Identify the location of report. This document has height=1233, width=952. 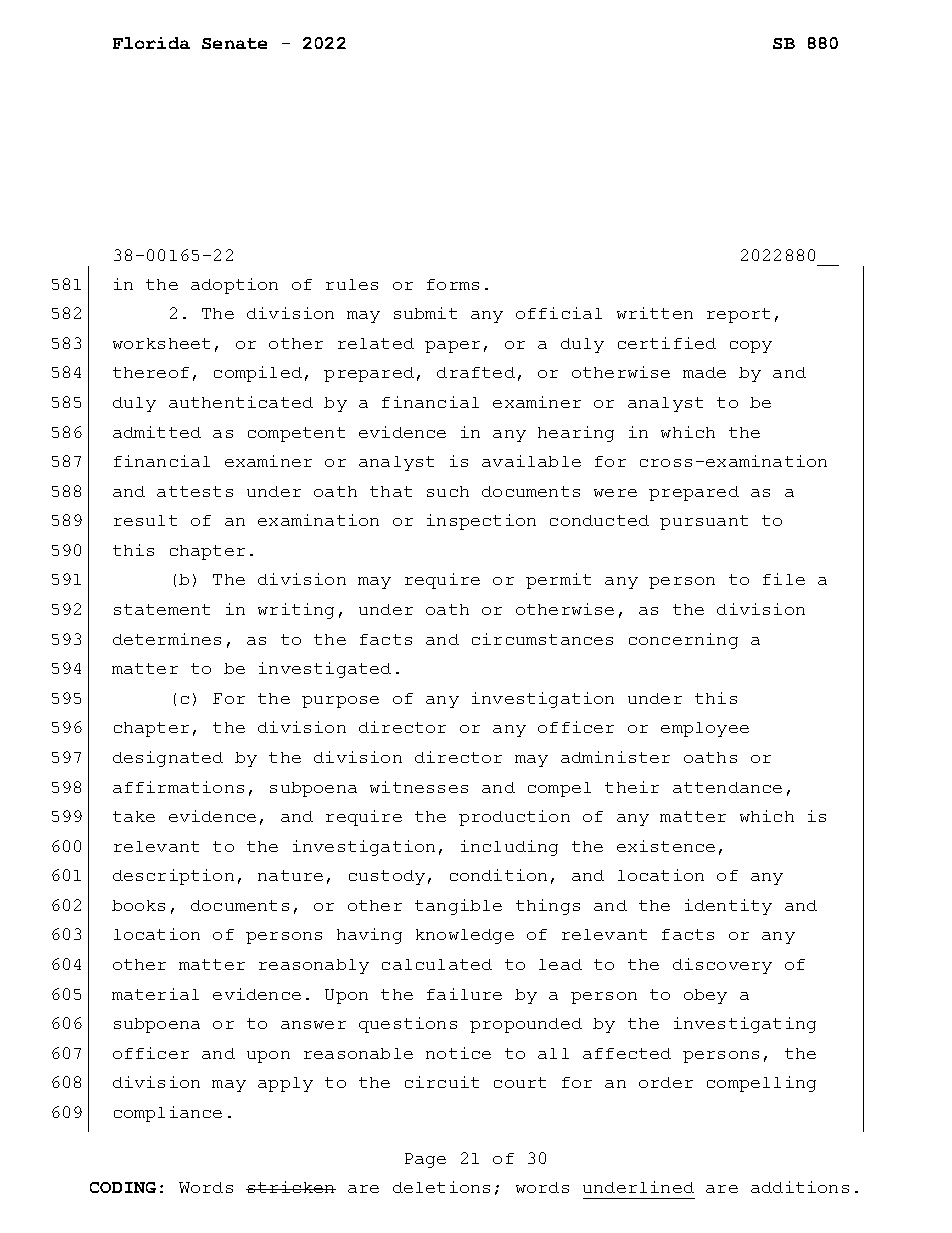
(738, 315).
